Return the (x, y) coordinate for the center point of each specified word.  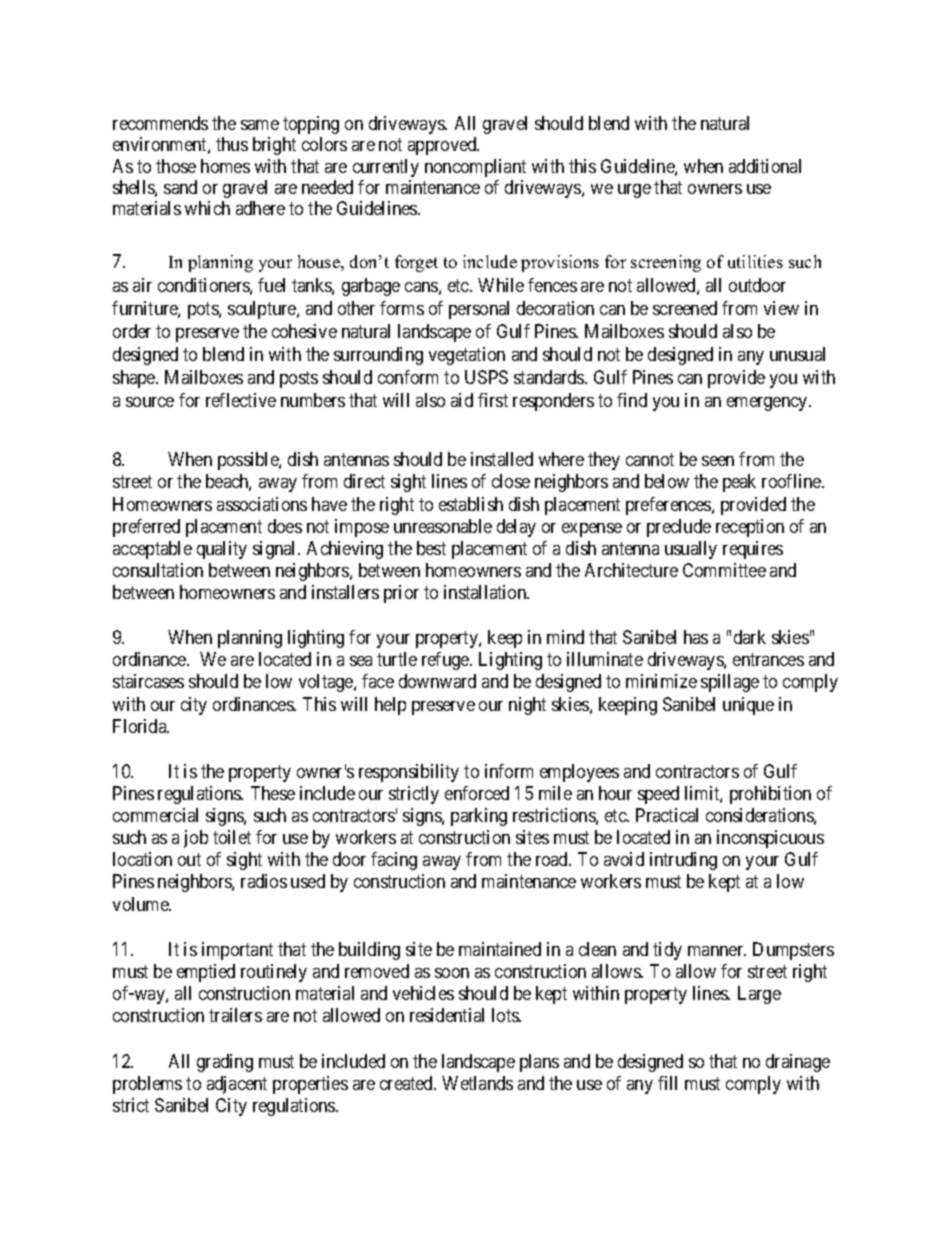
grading (225, 1063)
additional (765, 166)
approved (443, 146)
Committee (724, 570)
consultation (158, 570)
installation (486, 592)
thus (232, 144)
